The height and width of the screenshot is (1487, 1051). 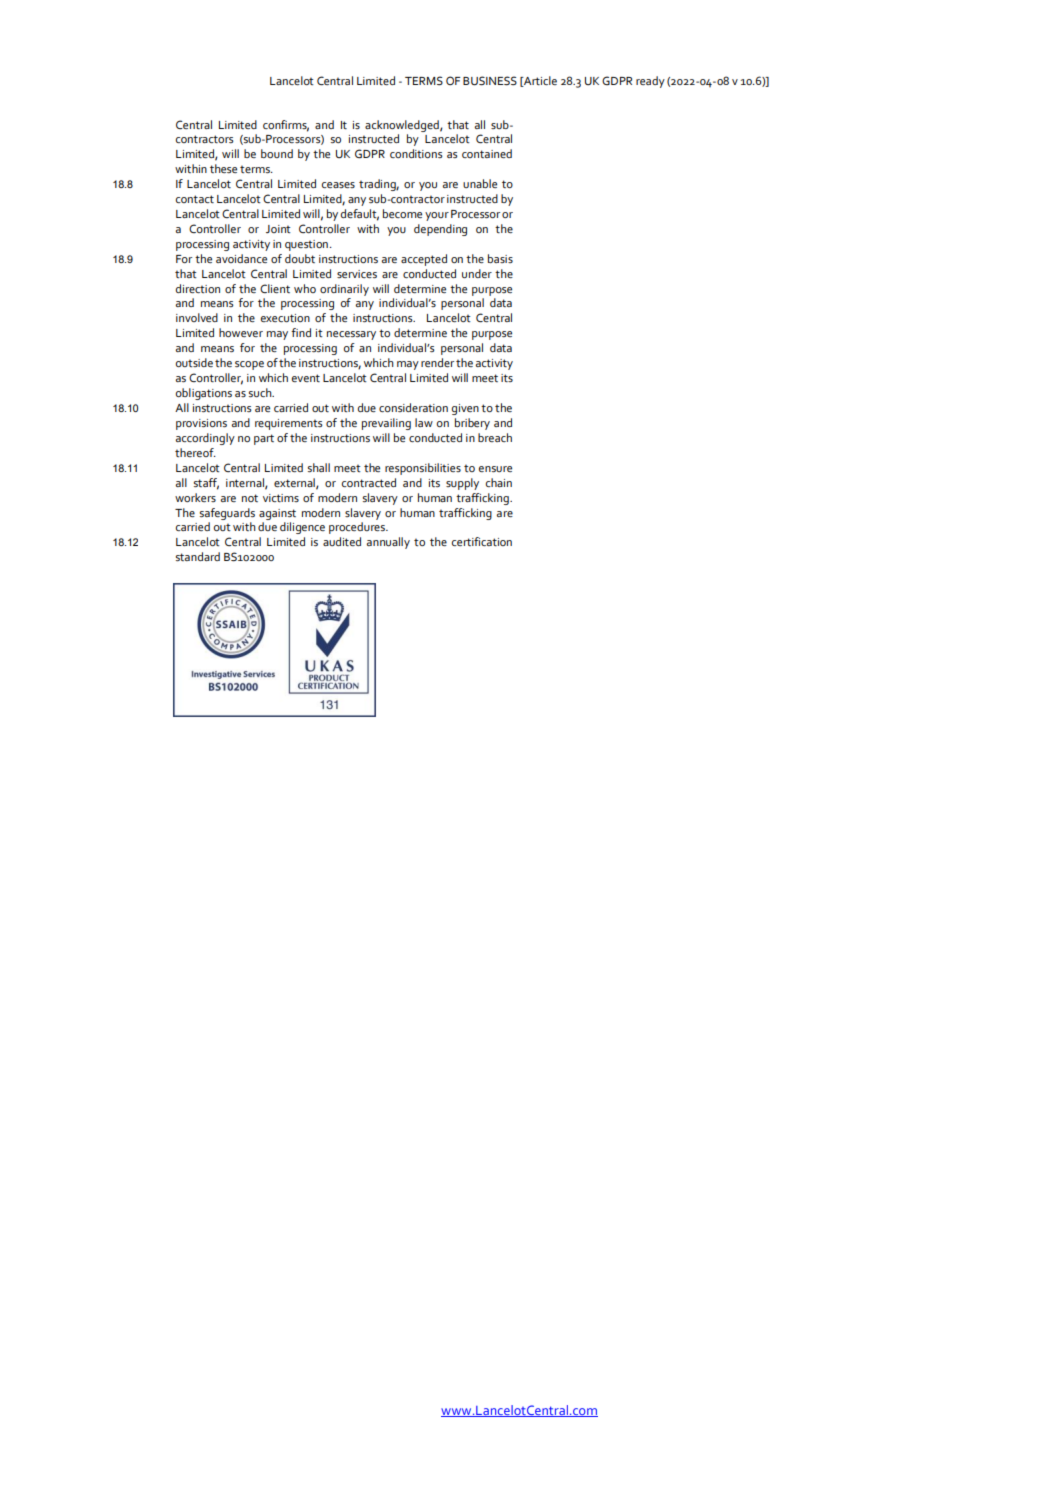 I want to click on bound, so click(x=277, y=153).
